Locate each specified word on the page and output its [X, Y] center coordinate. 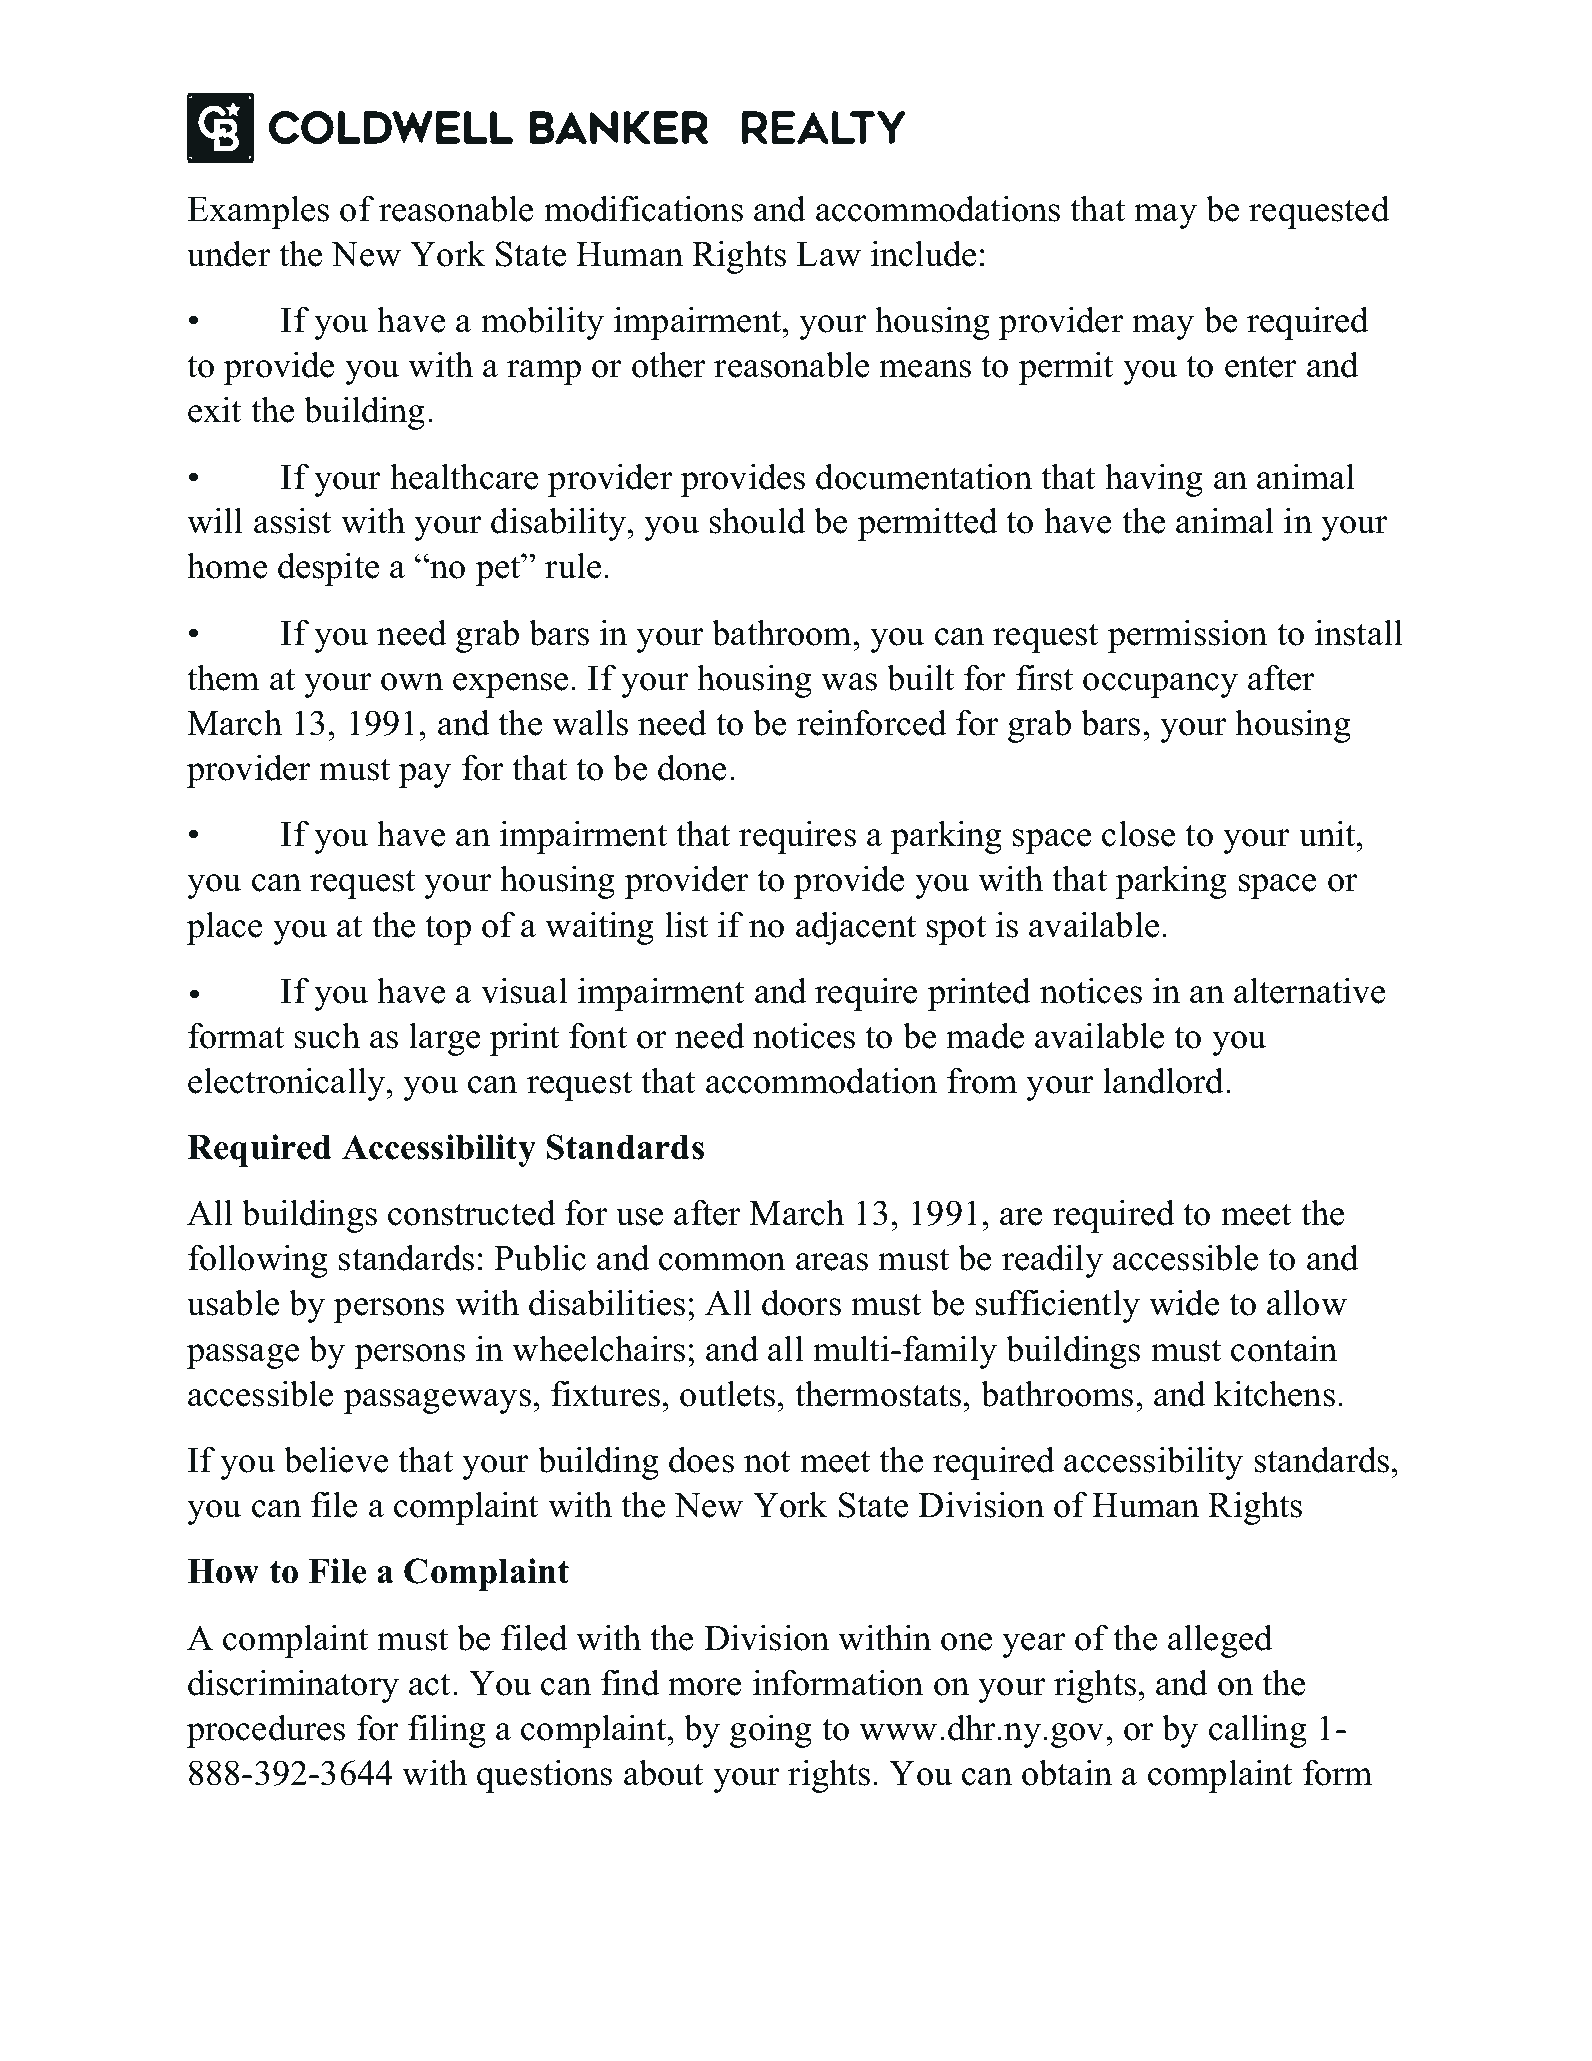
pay [425, 775]
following [258, 1261]
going [771, 1731]
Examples [258, 212]
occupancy [1160, 685]
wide [1184, 1303]
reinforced [871, 723]
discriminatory [293, 1686]
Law [829, 254]
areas [832, 1262]
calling [1258, 1731]
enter [1261, 366]
